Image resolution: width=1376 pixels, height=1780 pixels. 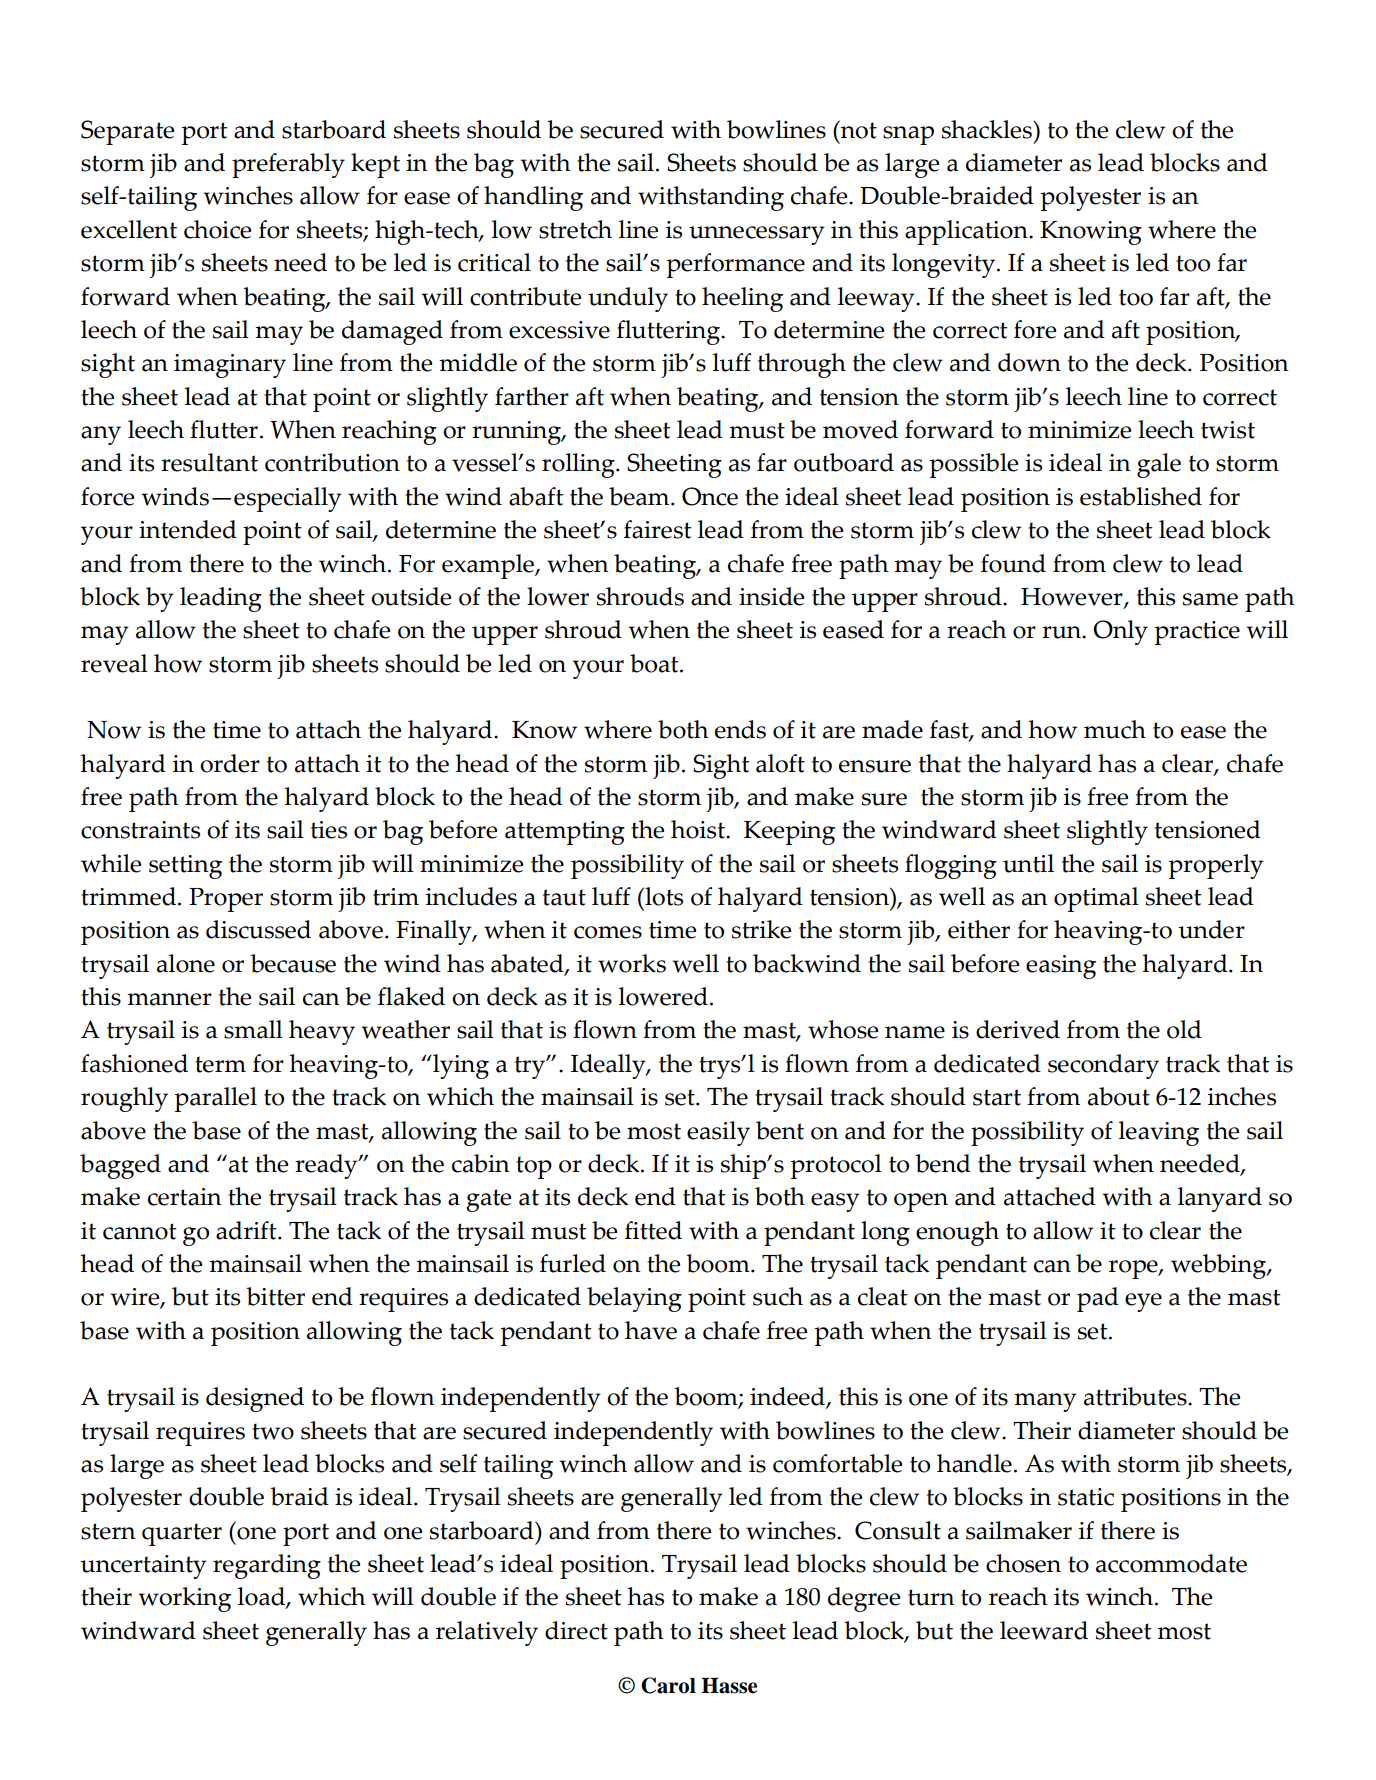 I want to click on lots, so click(x=663, y=896).
